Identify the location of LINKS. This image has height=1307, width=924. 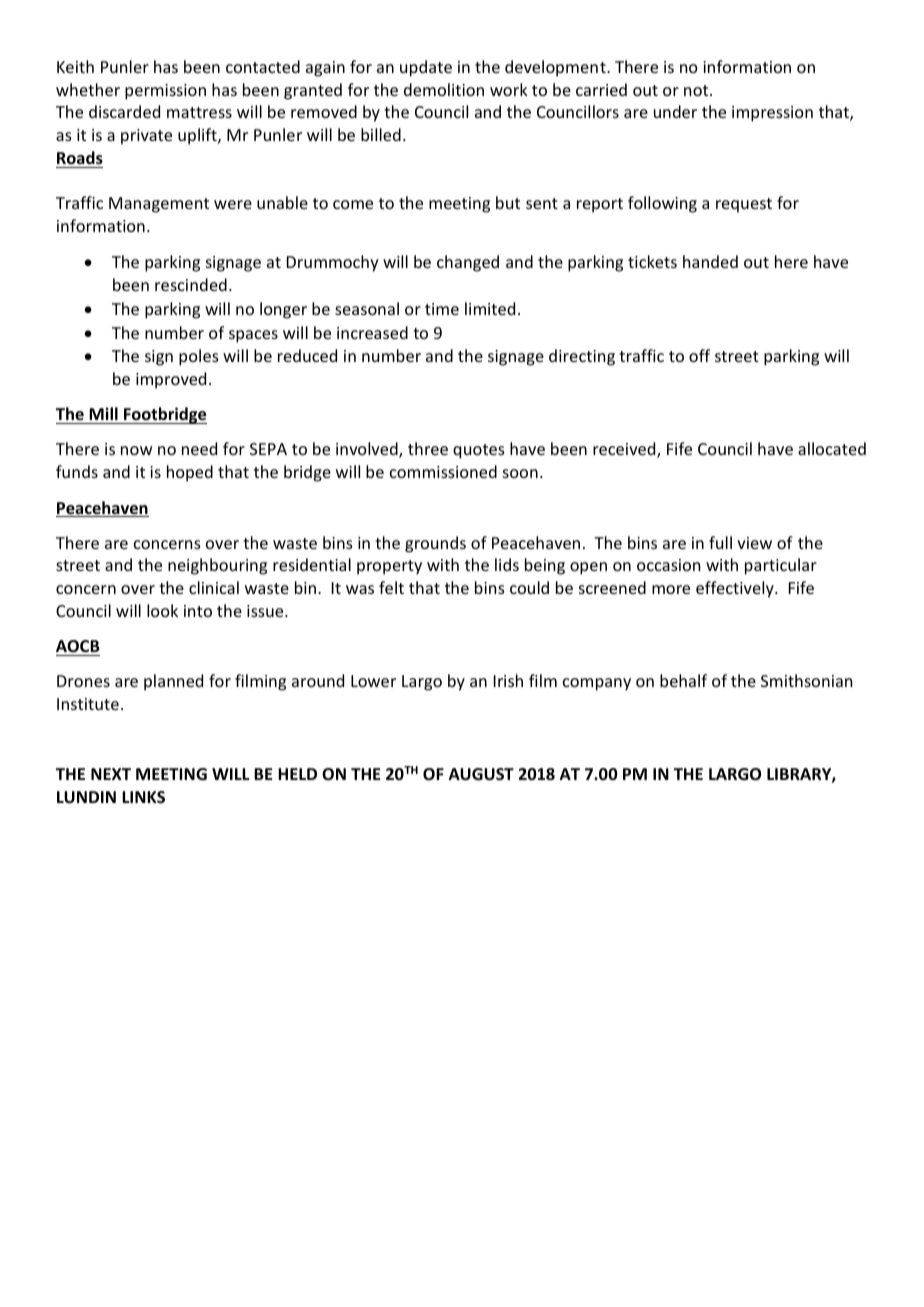
(143, 797).
